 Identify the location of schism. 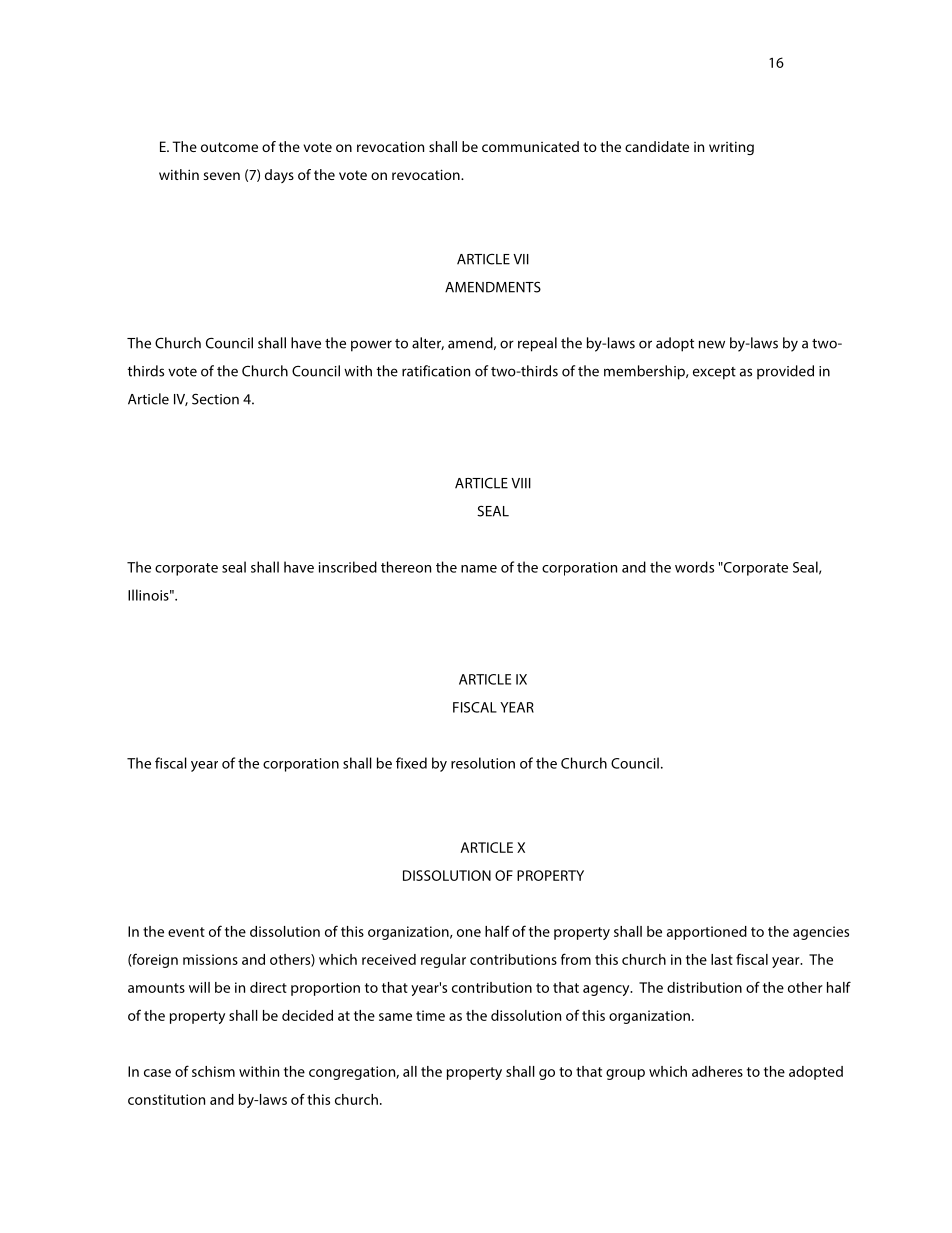
(213, 1071).
